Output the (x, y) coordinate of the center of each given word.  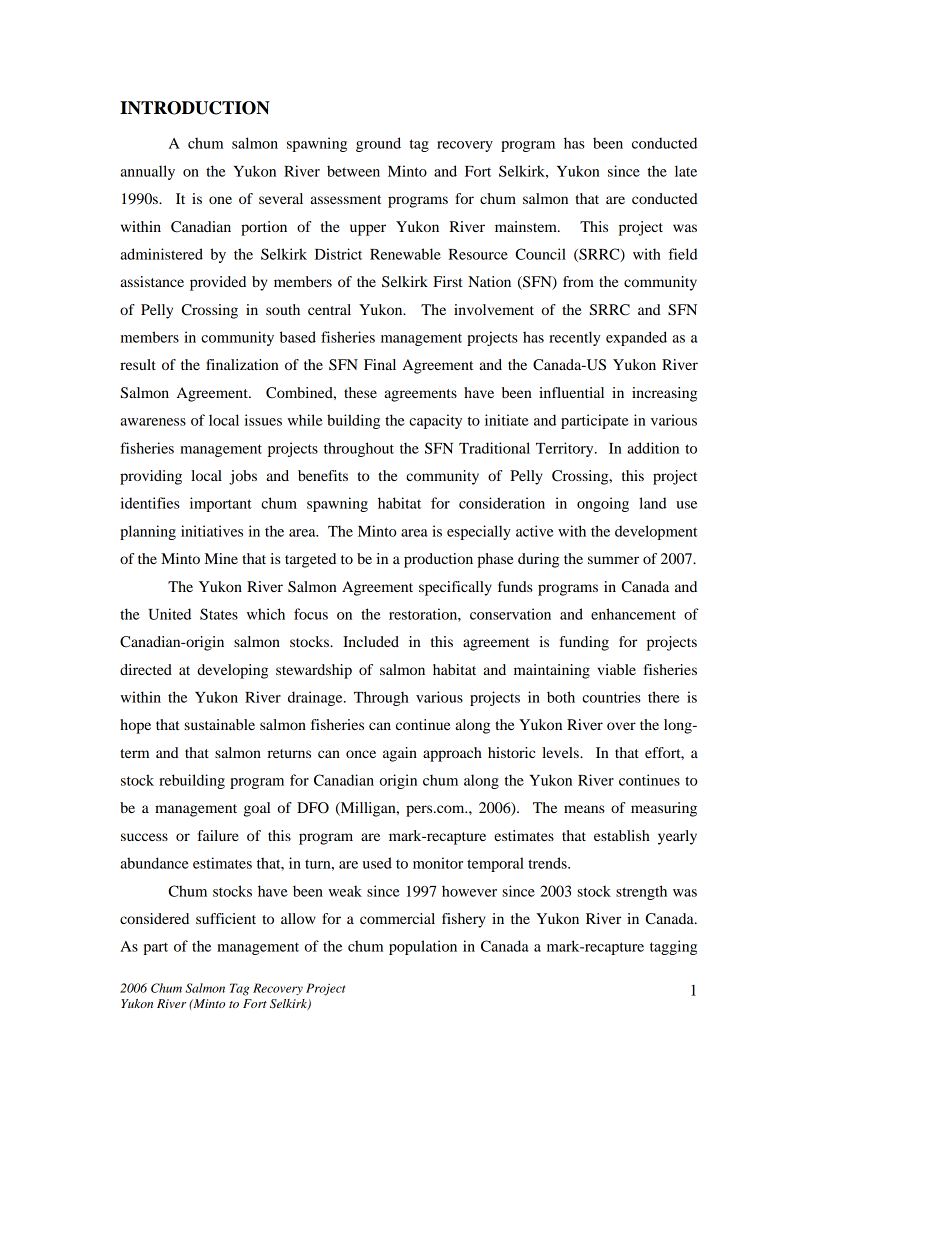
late (686, 171)
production (438, 560)
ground (378, 144)
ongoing (603, 504)
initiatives (212, 531)
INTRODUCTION (195, 108)
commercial (397, 918)
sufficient (226, 918)
